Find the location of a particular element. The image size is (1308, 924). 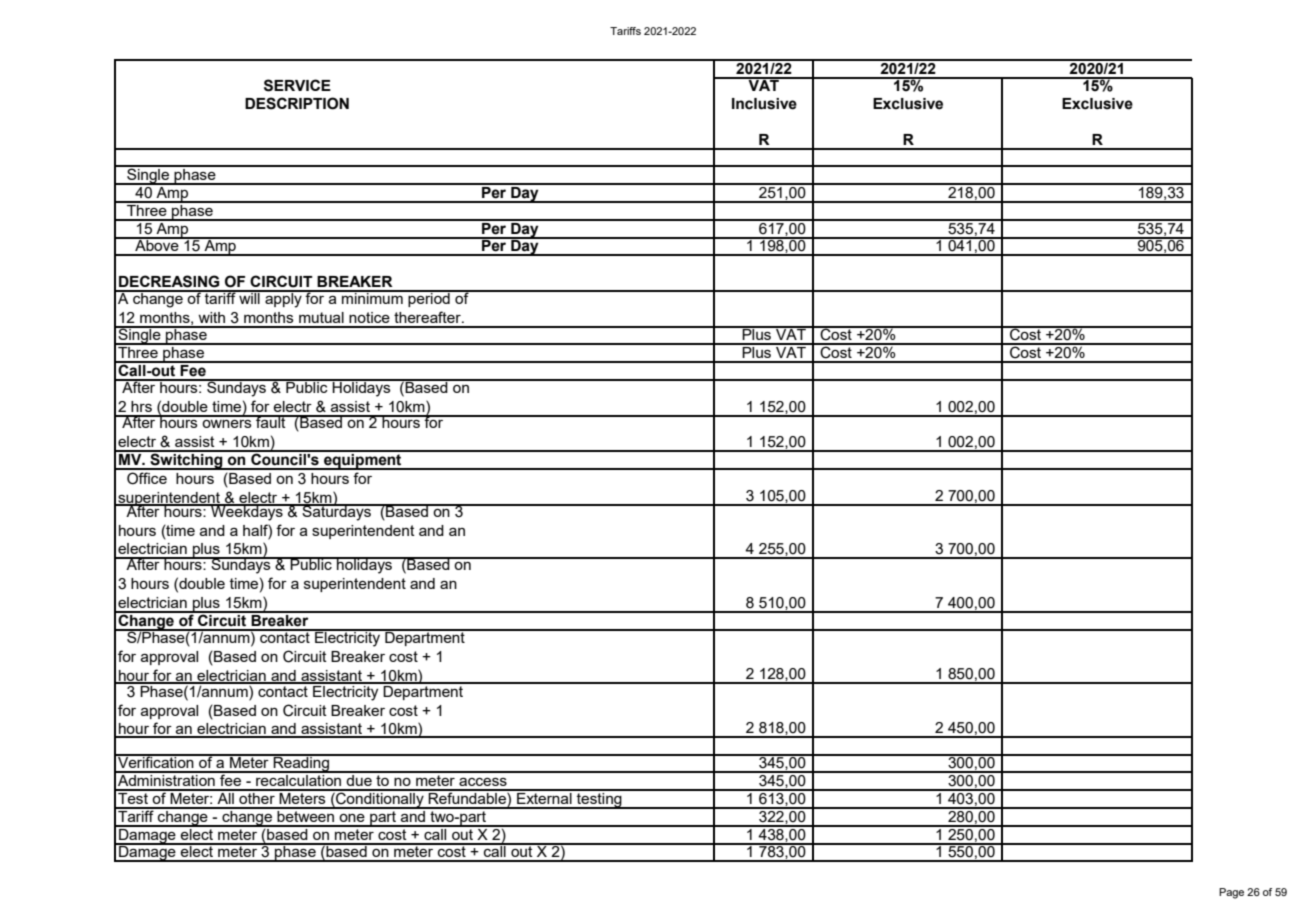

notice is located at coordinates (369, 317).
